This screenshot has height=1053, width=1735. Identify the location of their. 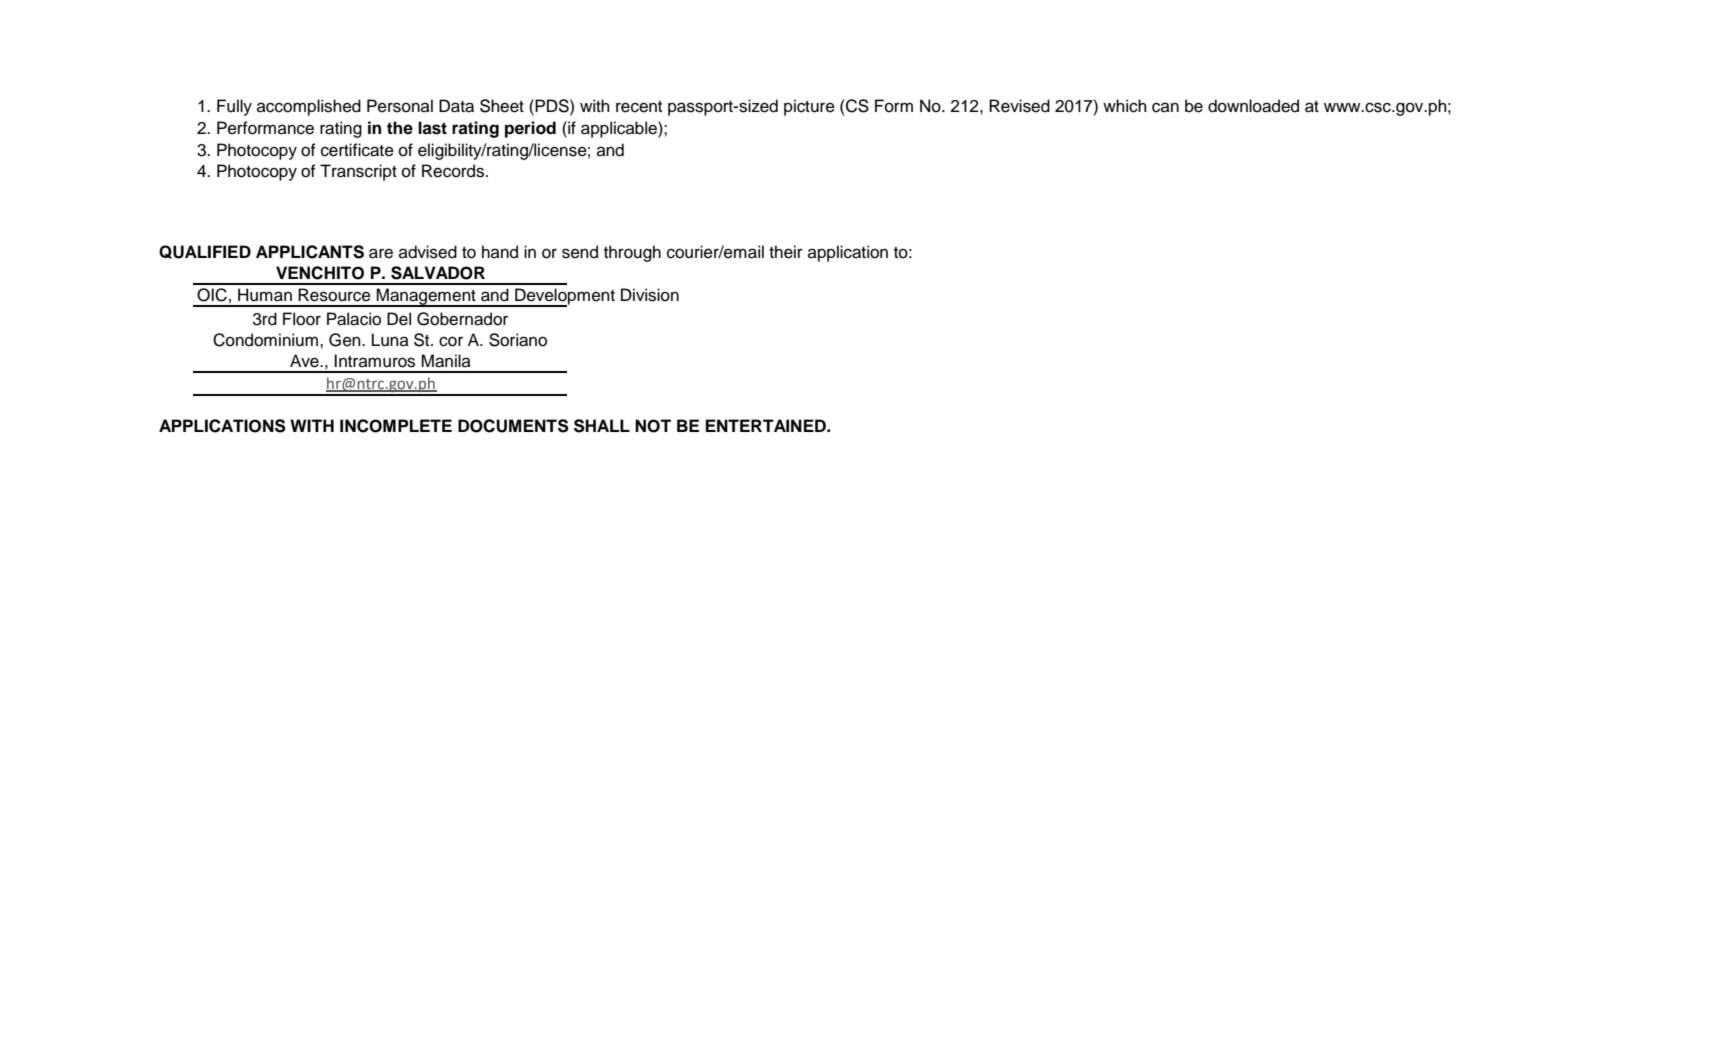
(786, 252).
